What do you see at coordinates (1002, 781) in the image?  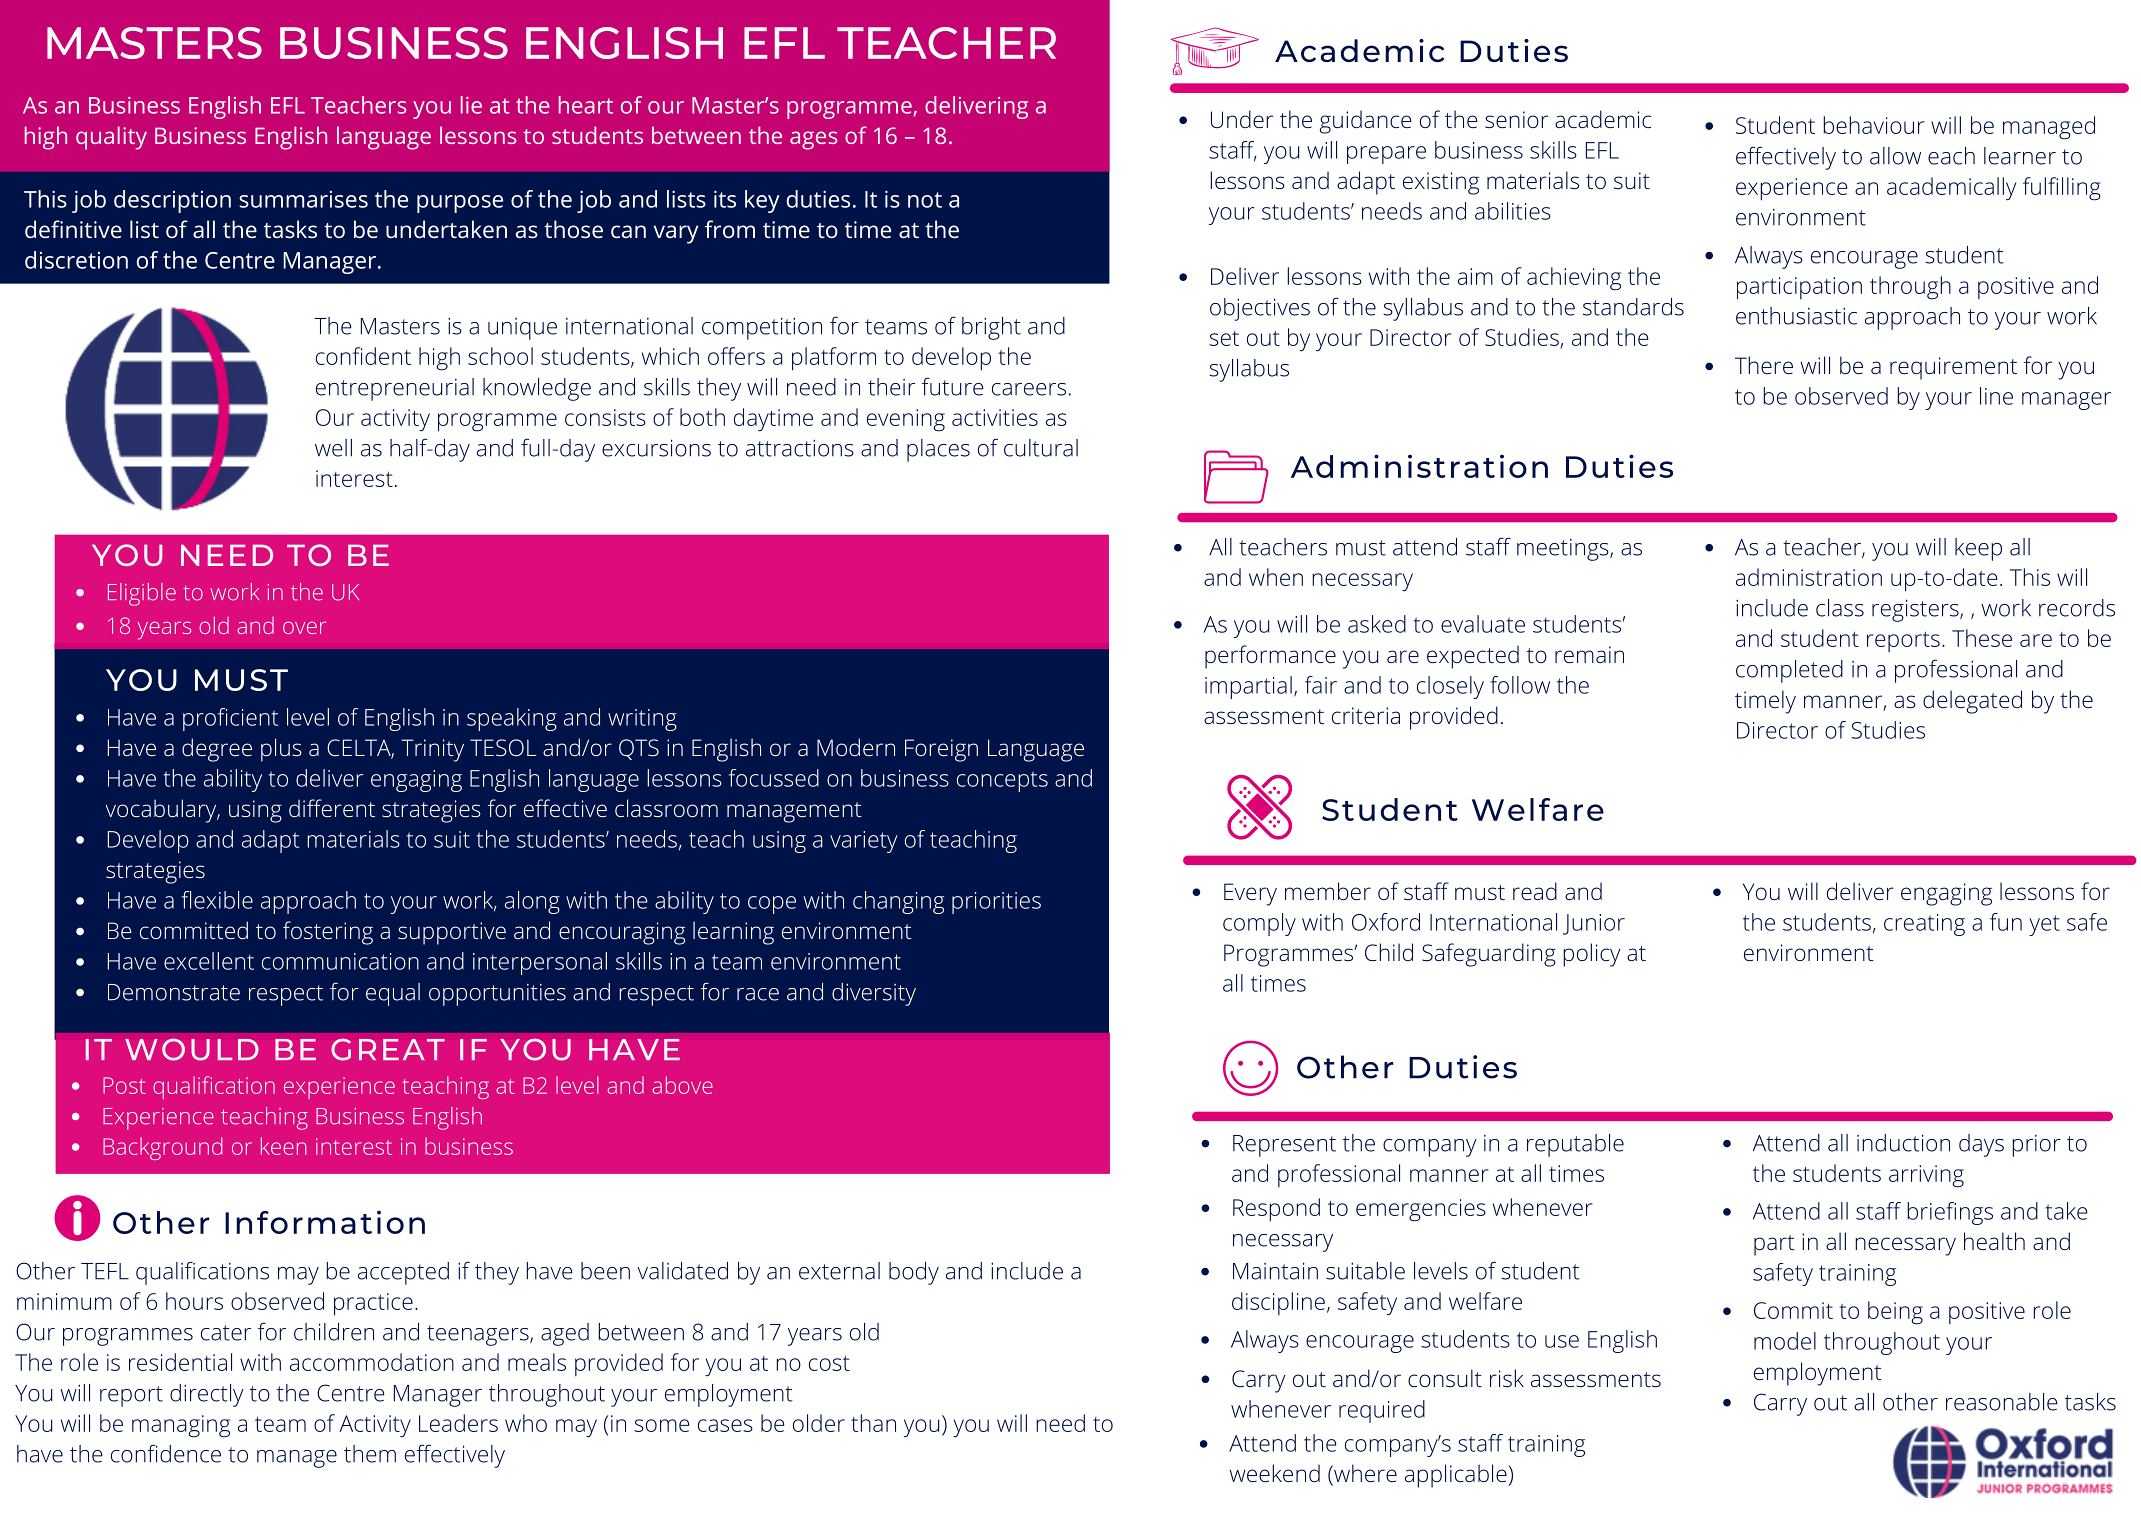 I see `concepts` at bounding box center [1002, 781].
